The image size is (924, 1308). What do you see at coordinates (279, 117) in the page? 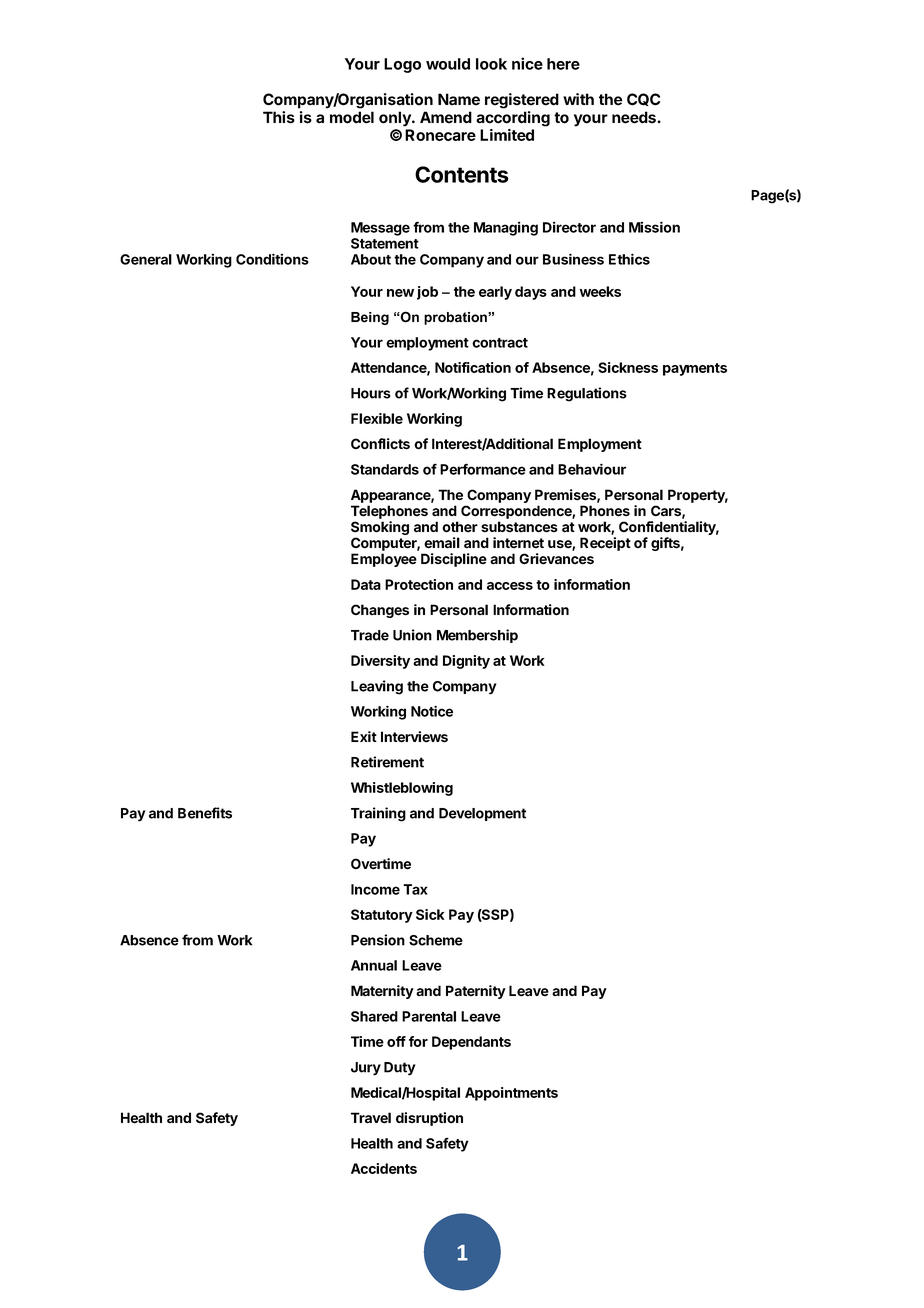
I see `This` at bounding box center [279, 117].
